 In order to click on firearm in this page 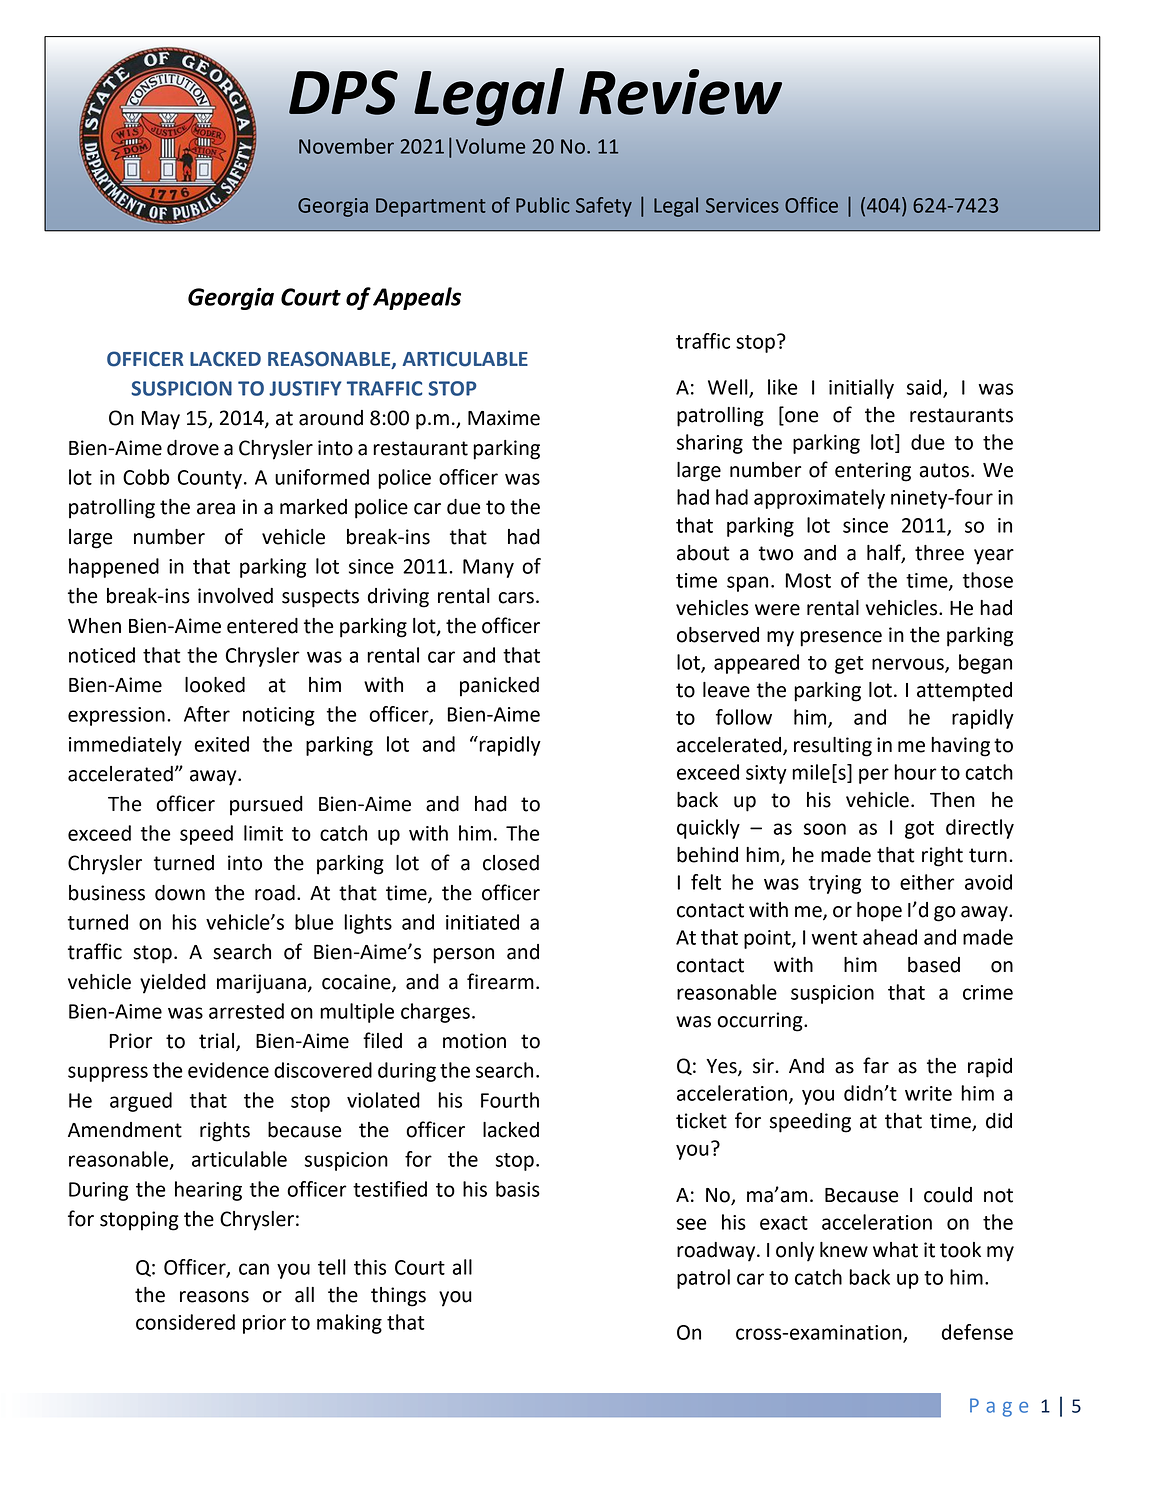, I will do `click(500, 981)`.
